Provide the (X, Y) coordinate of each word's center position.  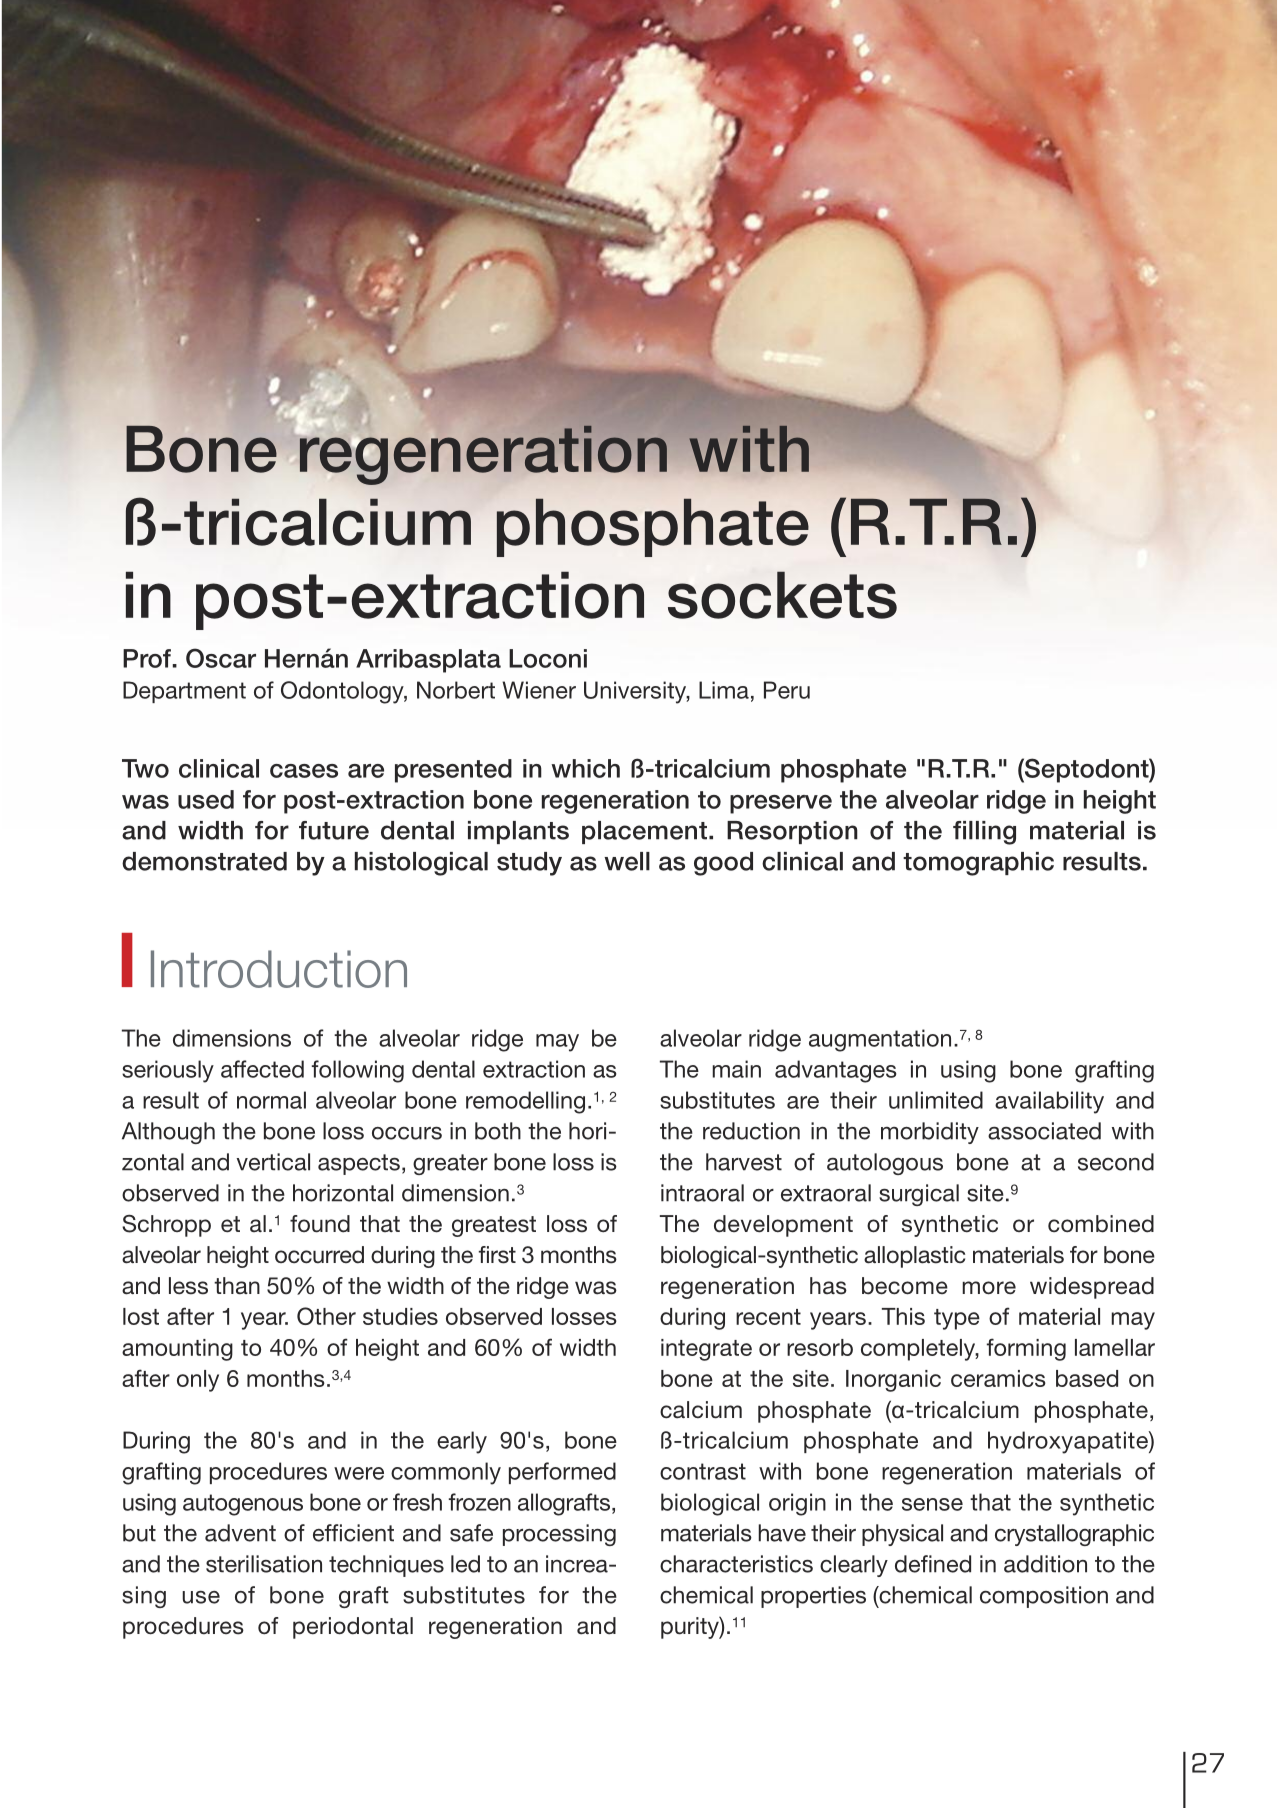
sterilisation (264, 1564)
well (627, 861)
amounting (177, 1350)
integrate (706, 1350)
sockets (782, 595)
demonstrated (204, 861)
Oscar (221, 658)
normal (271, 1100)
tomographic (978, 864)
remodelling (525, 1102)
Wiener (539, 690)
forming (1026, 1349)
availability (1049, 1102)
